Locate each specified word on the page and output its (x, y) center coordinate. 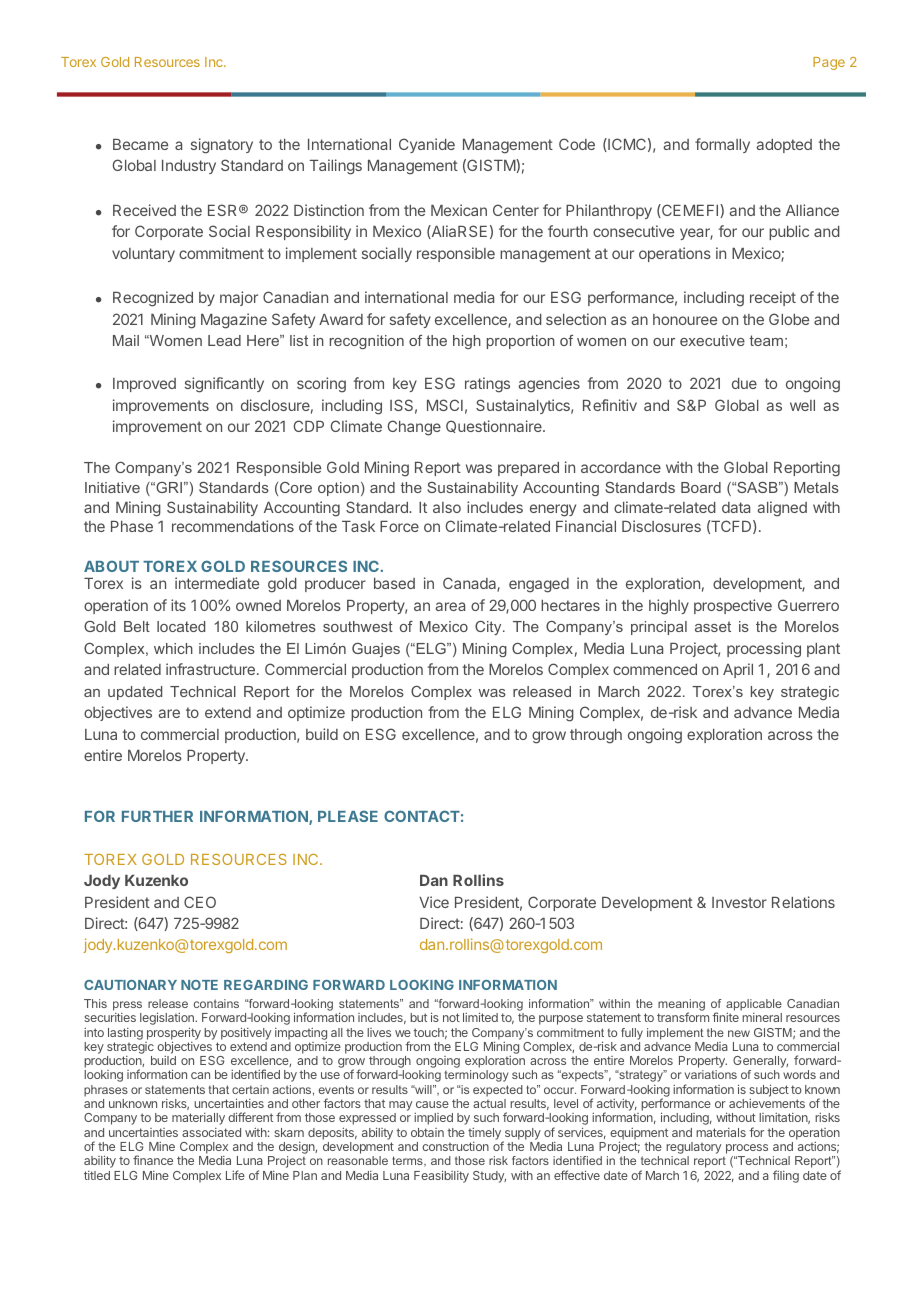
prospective (733, 606)
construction (455, 1146)
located (181, 626)
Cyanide (427, 145)
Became (140, 144)
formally (722, 145)
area (450, 606)
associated (211, 1132)
